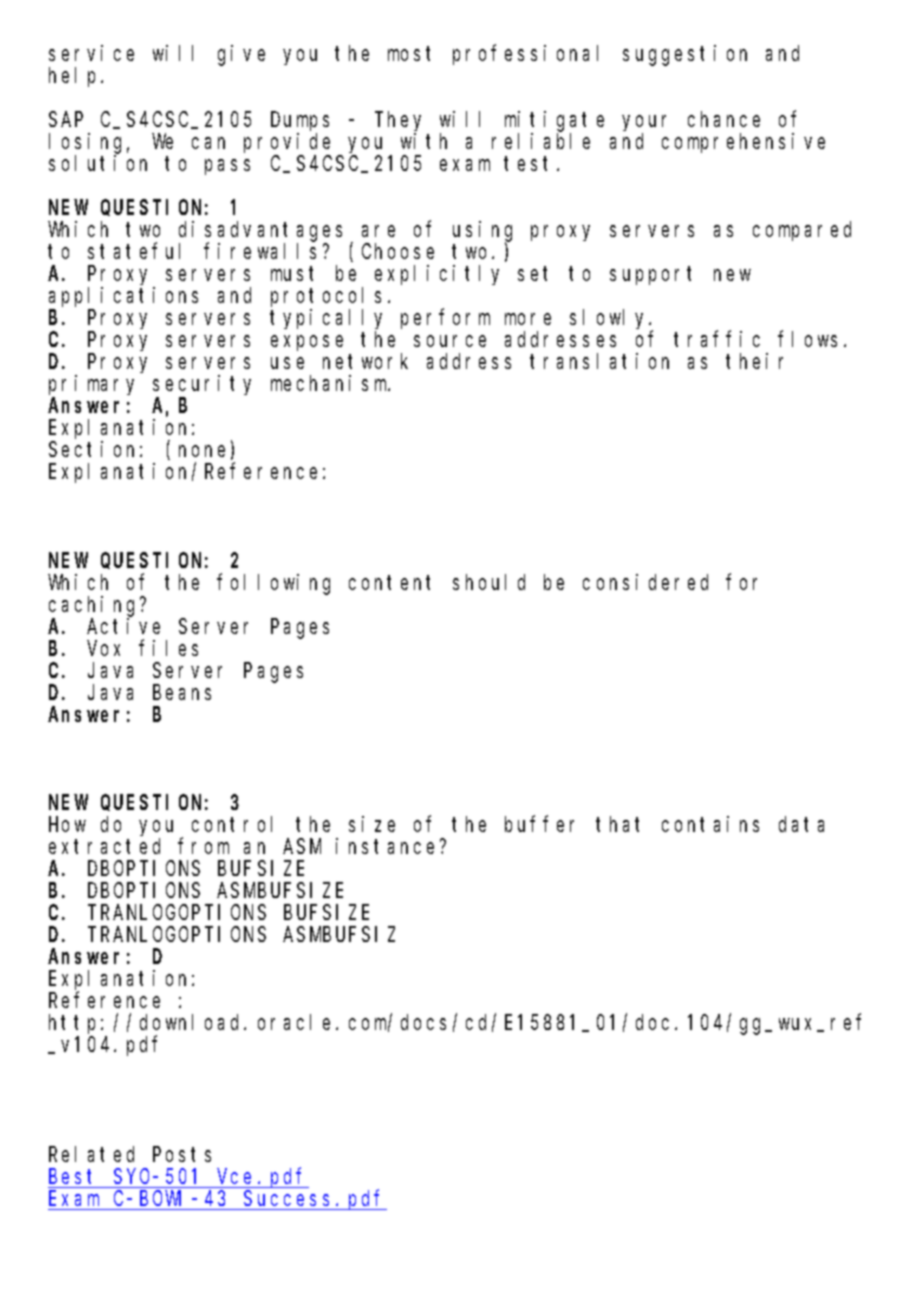 The height and width of the page is (1308, 924). What do you see at coordinates (610, 319) in the page?
I see `slowly` at bounding box center [610, 319].
